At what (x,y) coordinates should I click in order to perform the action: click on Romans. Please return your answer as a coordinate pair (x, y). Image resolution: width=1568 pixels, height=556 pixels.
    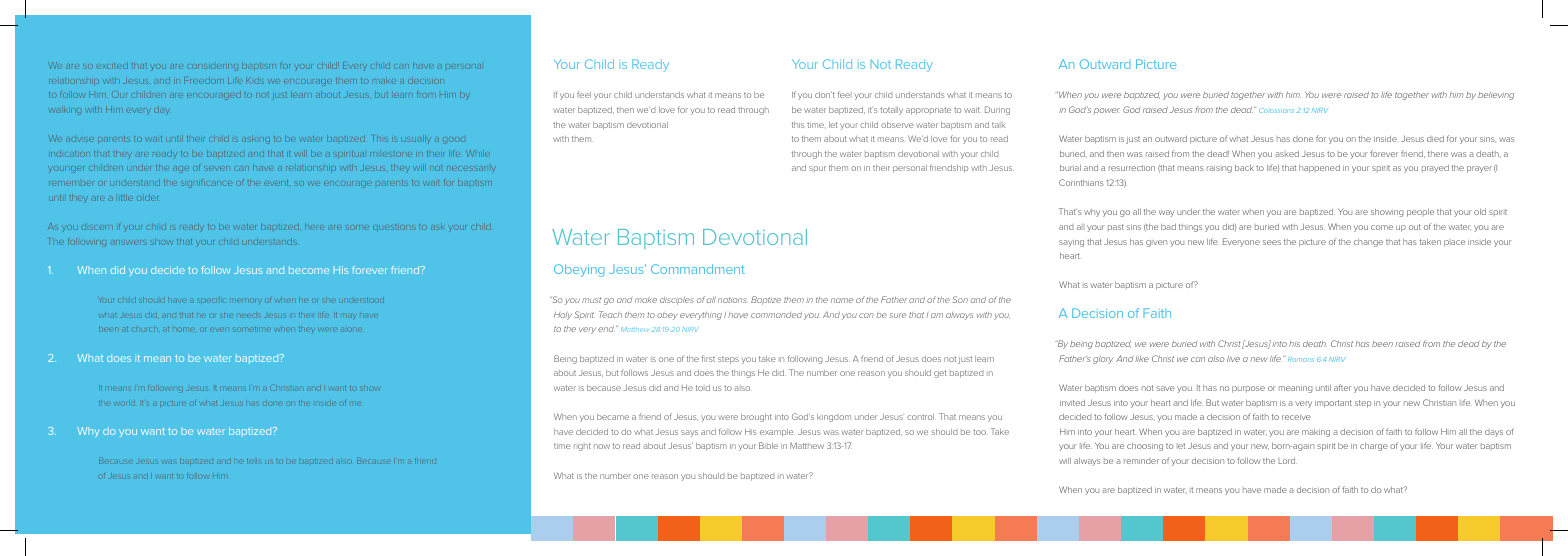
    Looking at the image, I should click on (1301, 359).
